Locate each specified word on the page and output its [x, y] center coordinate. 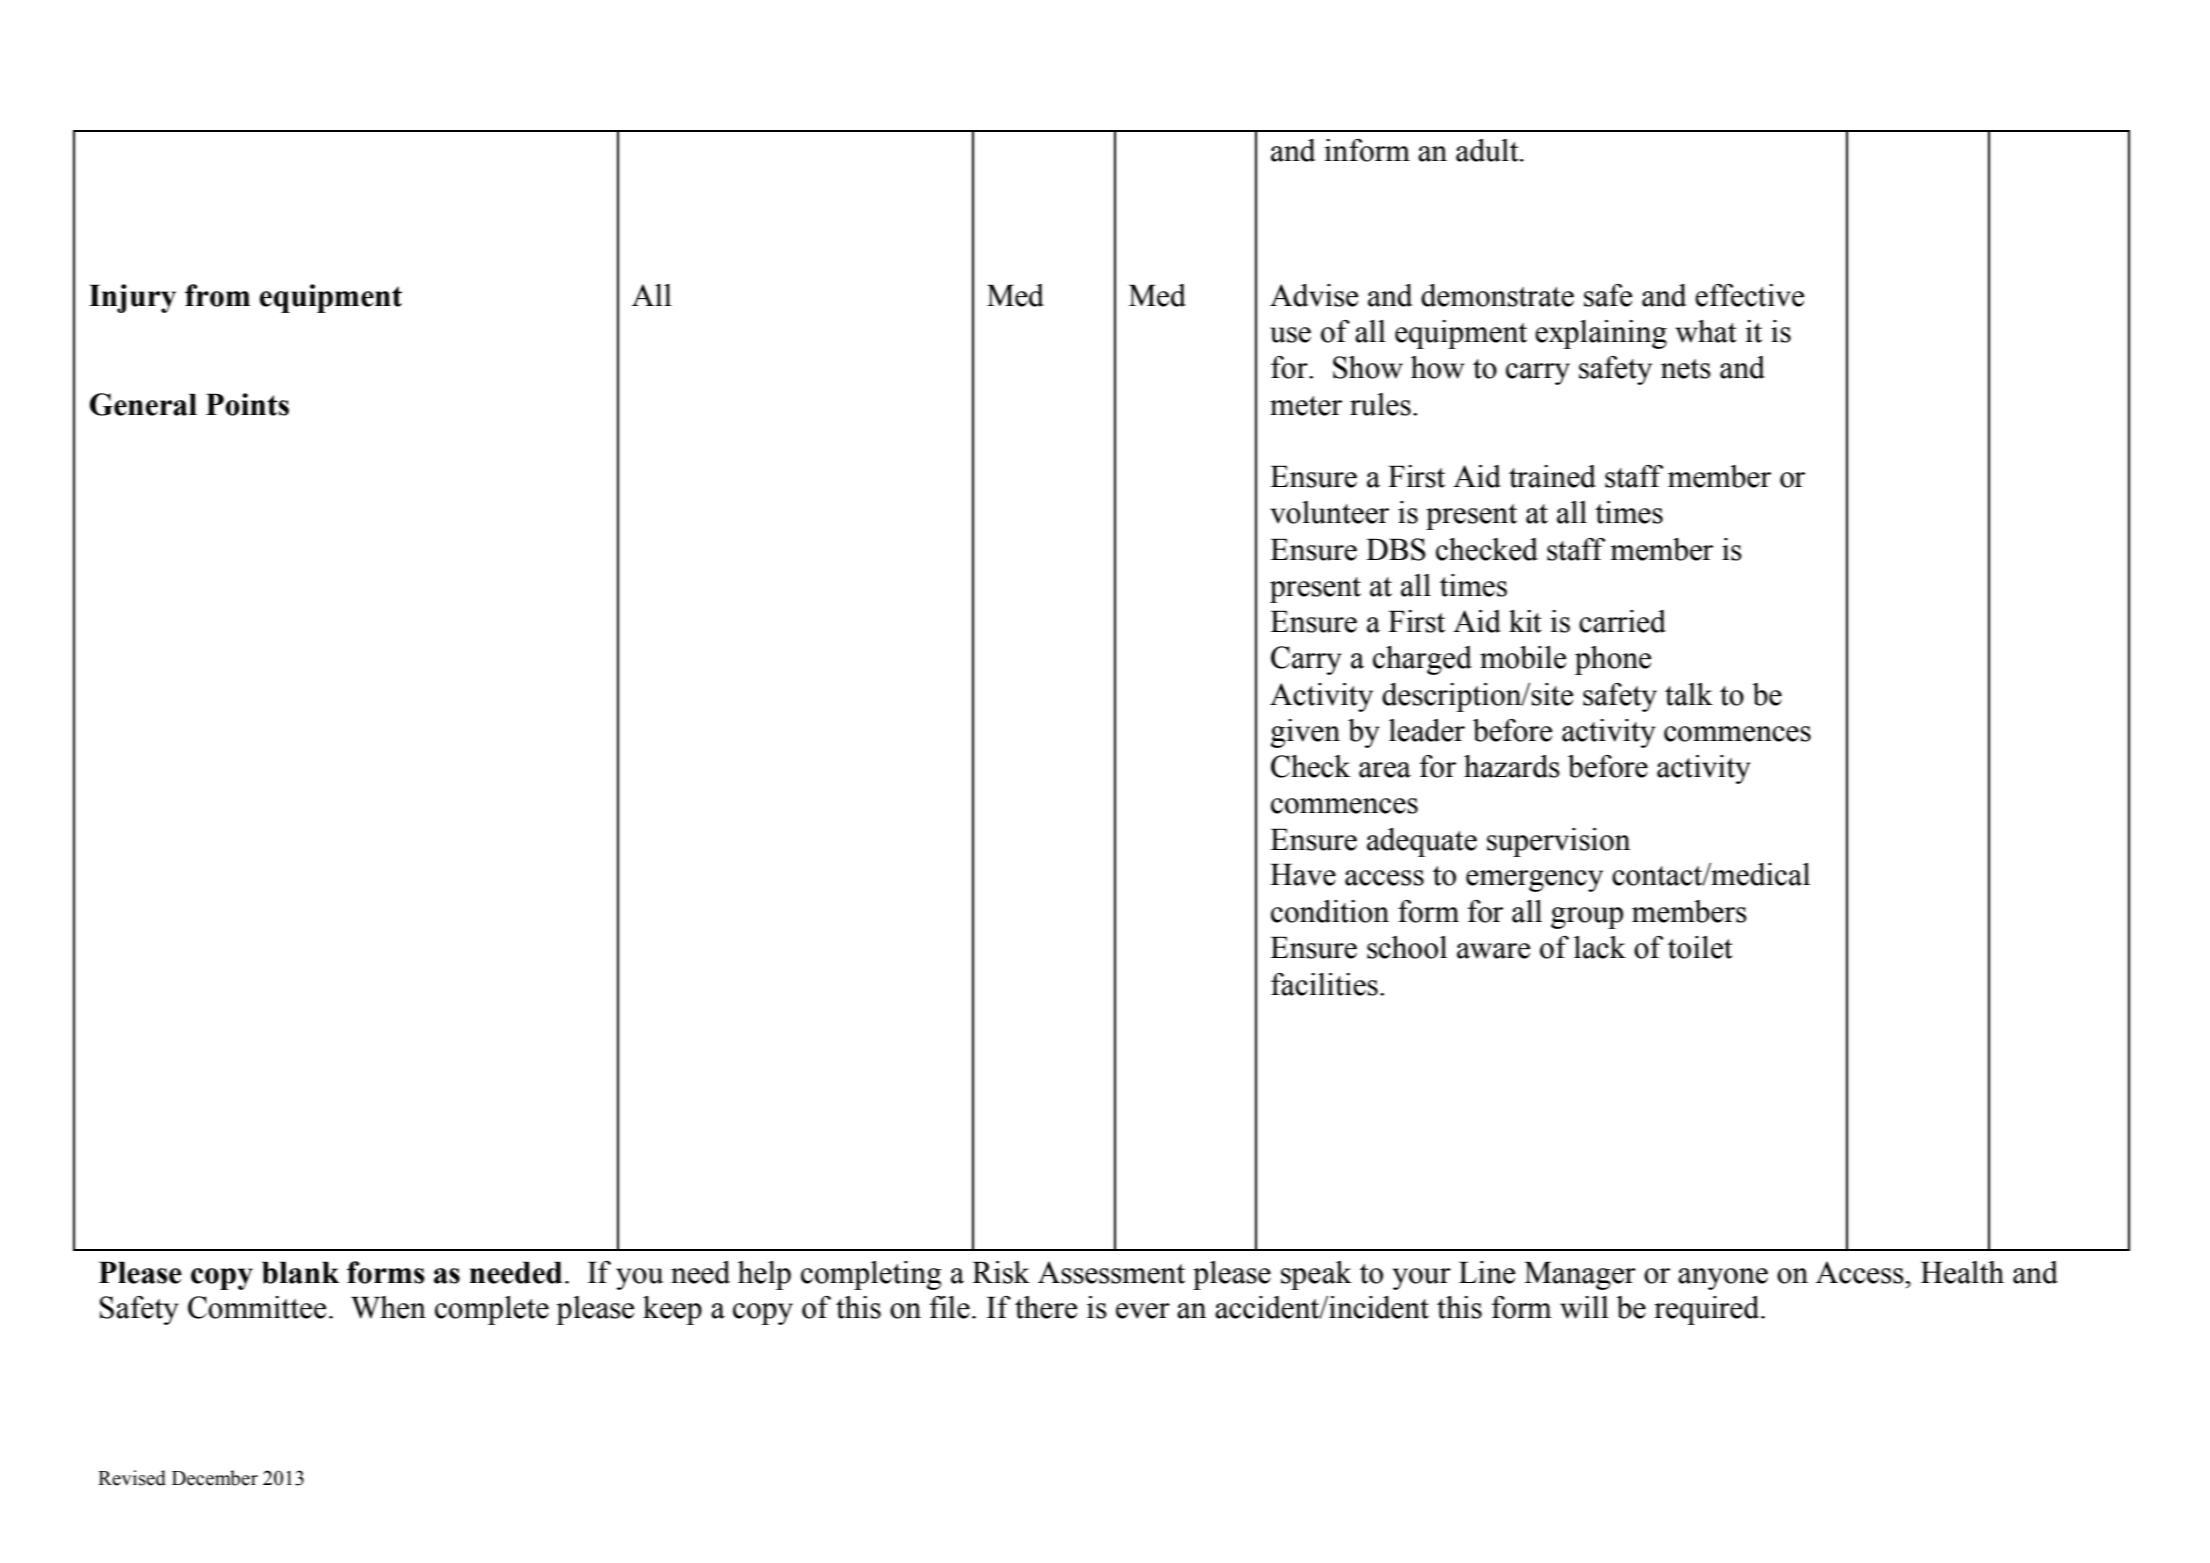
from [217, 295]
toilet [1700, 947]
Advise [1314, 295]
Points [247, 404]
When [388, 1307]
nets [1686, 369]
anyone [1723, 1279]
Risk [1001, 1272]
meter [1306, 406]
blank [300, 1272]
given [1305, 733]
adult [1488, 150]
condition [1330, 911]
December [215, 1478]
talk [1689, 694]
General [143, 404]
